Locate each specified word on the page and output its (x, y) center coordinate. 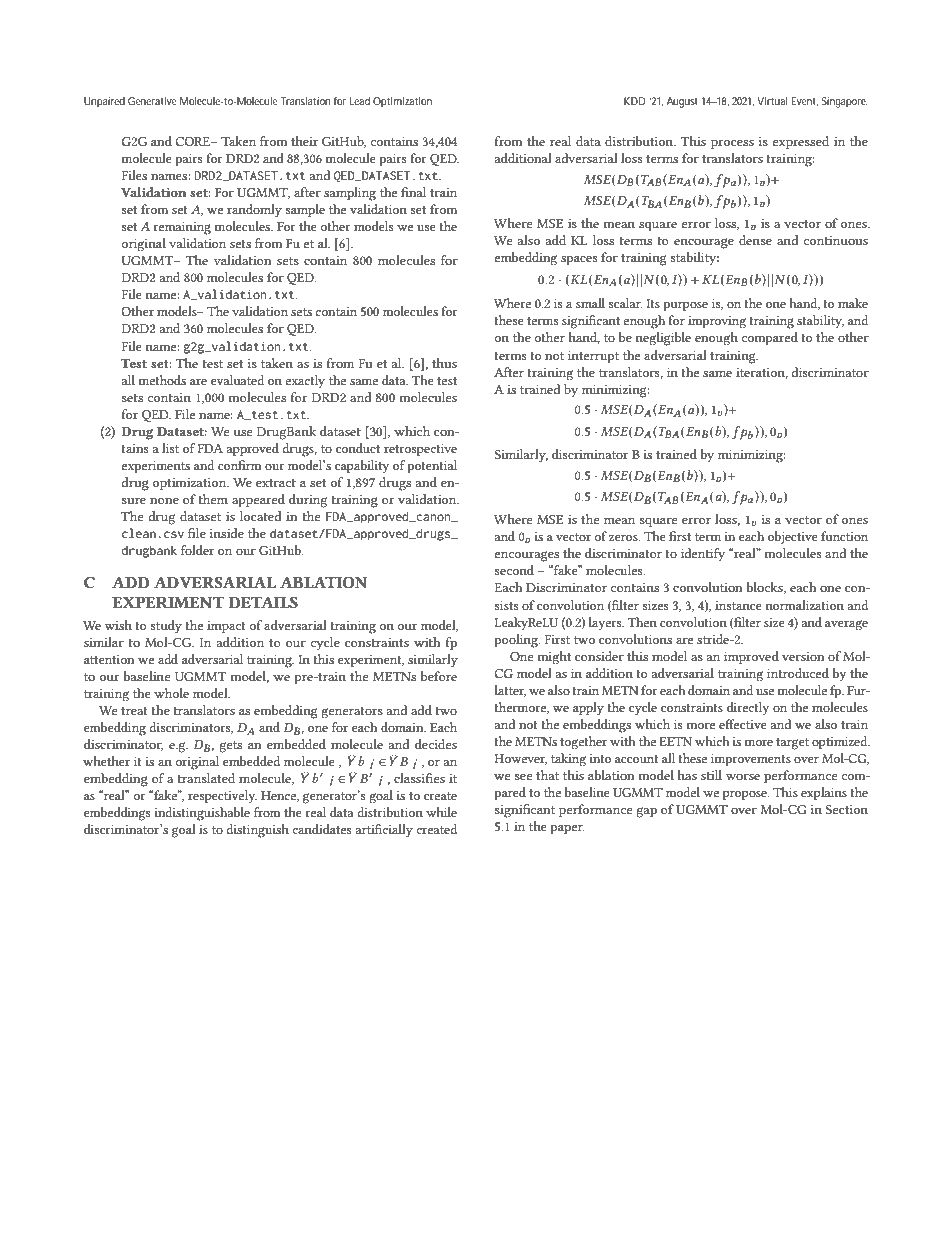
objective (793, 537)
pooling (517, 641)
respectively (222, 797)
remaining (182, 228)
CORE (193, 141)
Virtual (772, 101)
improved (751, 658)
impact (226, 627)
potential (432, 467)
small (590, 303)
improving (717, 322)
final (413, 192)
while (441, 812)
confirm (239, 465)
